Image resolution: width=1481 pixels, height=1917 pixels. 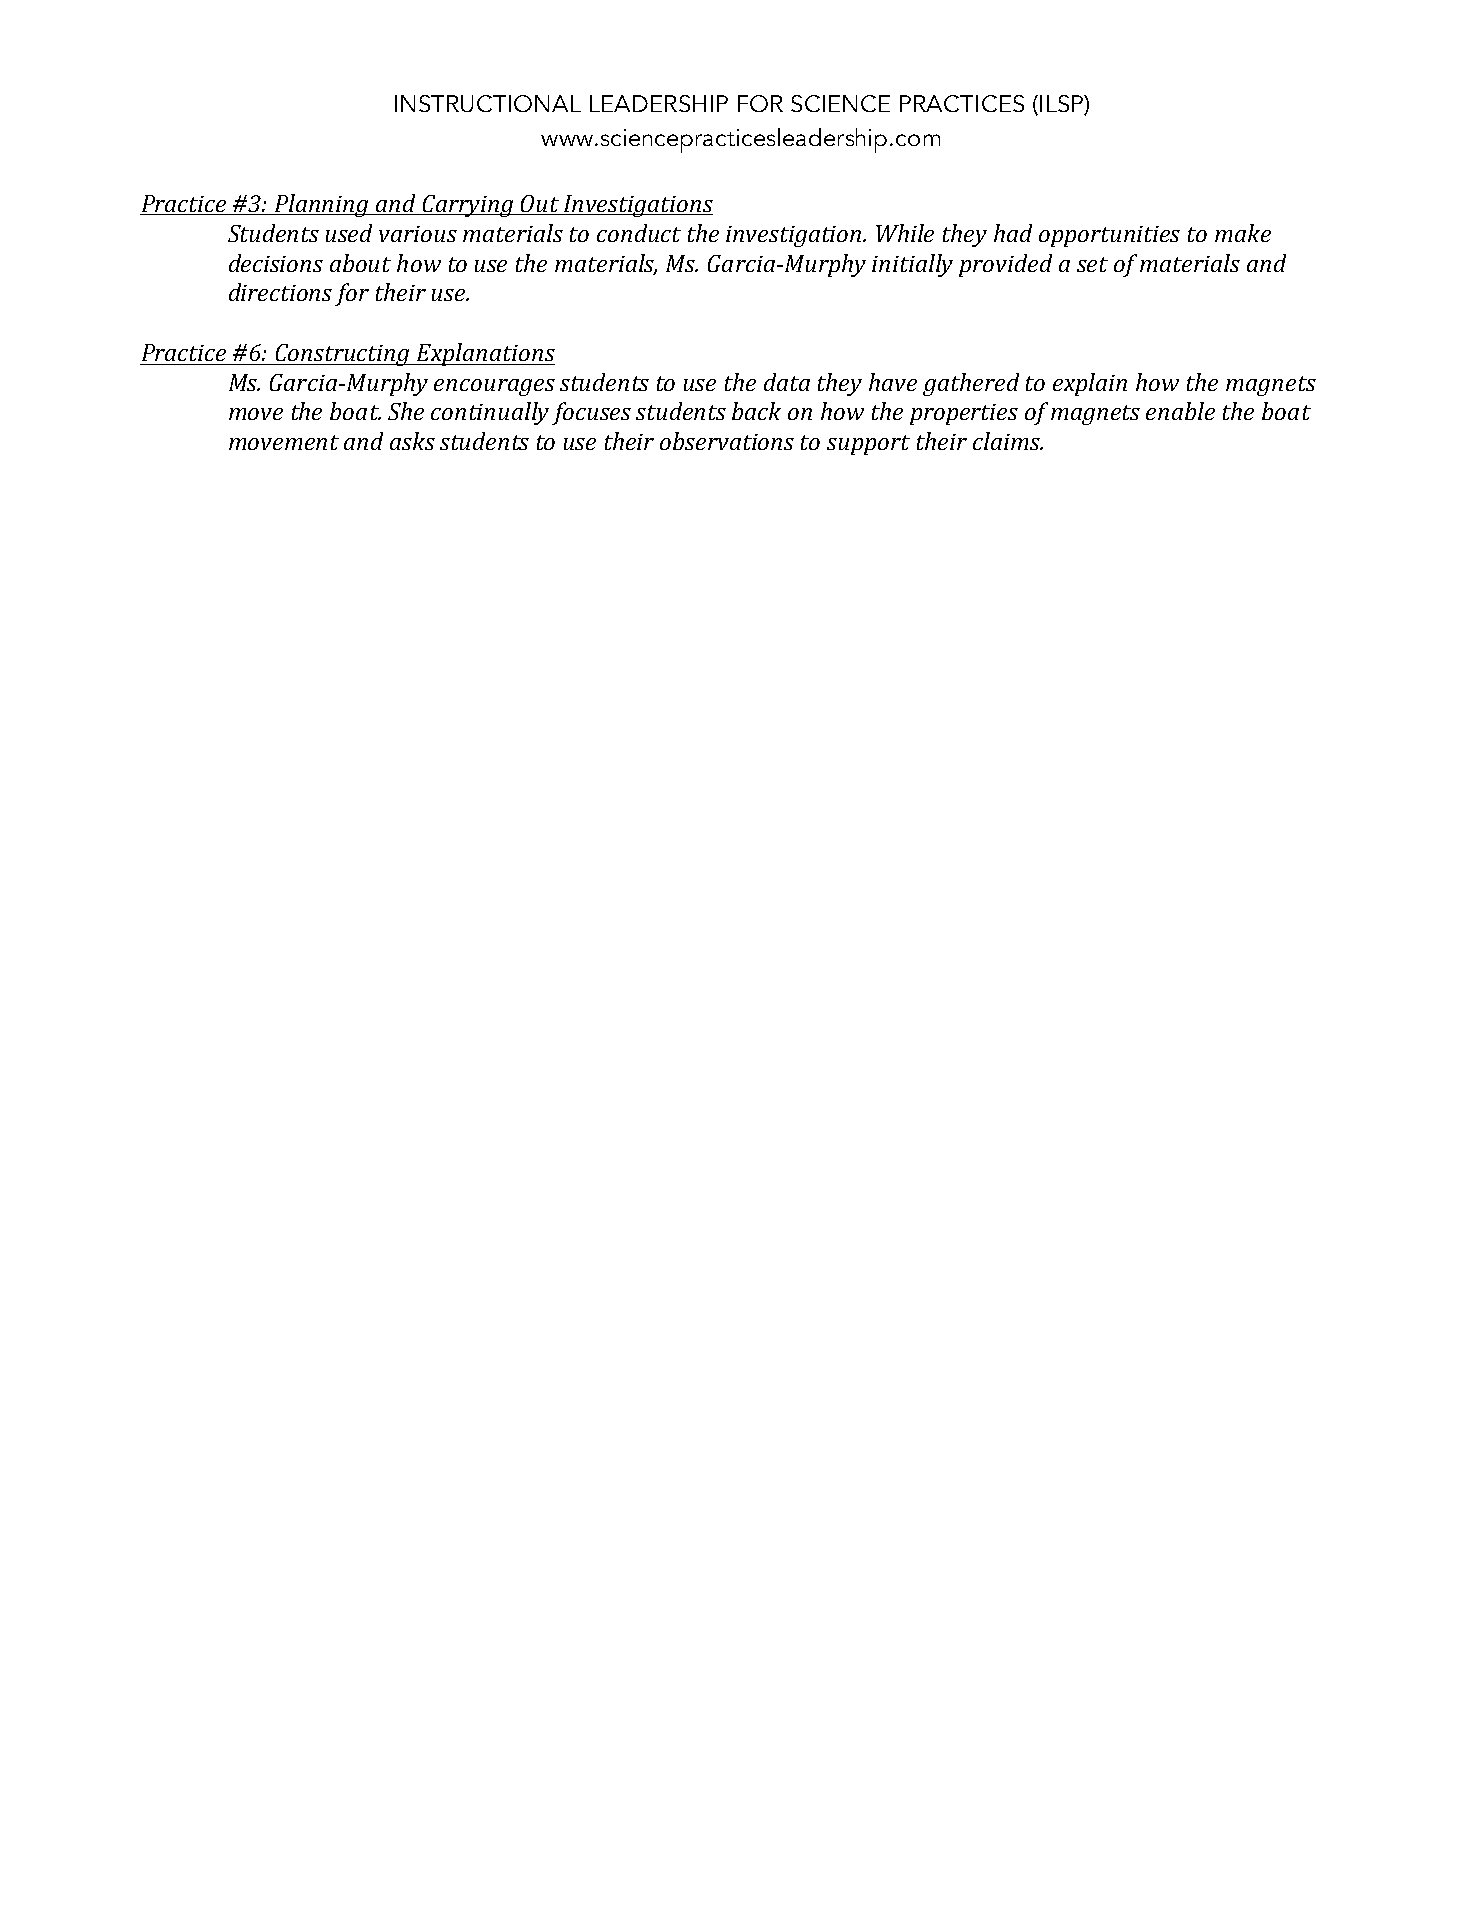 What do you see at coordinates (343, 355) in the screenshot?
I see `Constructing` at bounding box center [343, 355].
